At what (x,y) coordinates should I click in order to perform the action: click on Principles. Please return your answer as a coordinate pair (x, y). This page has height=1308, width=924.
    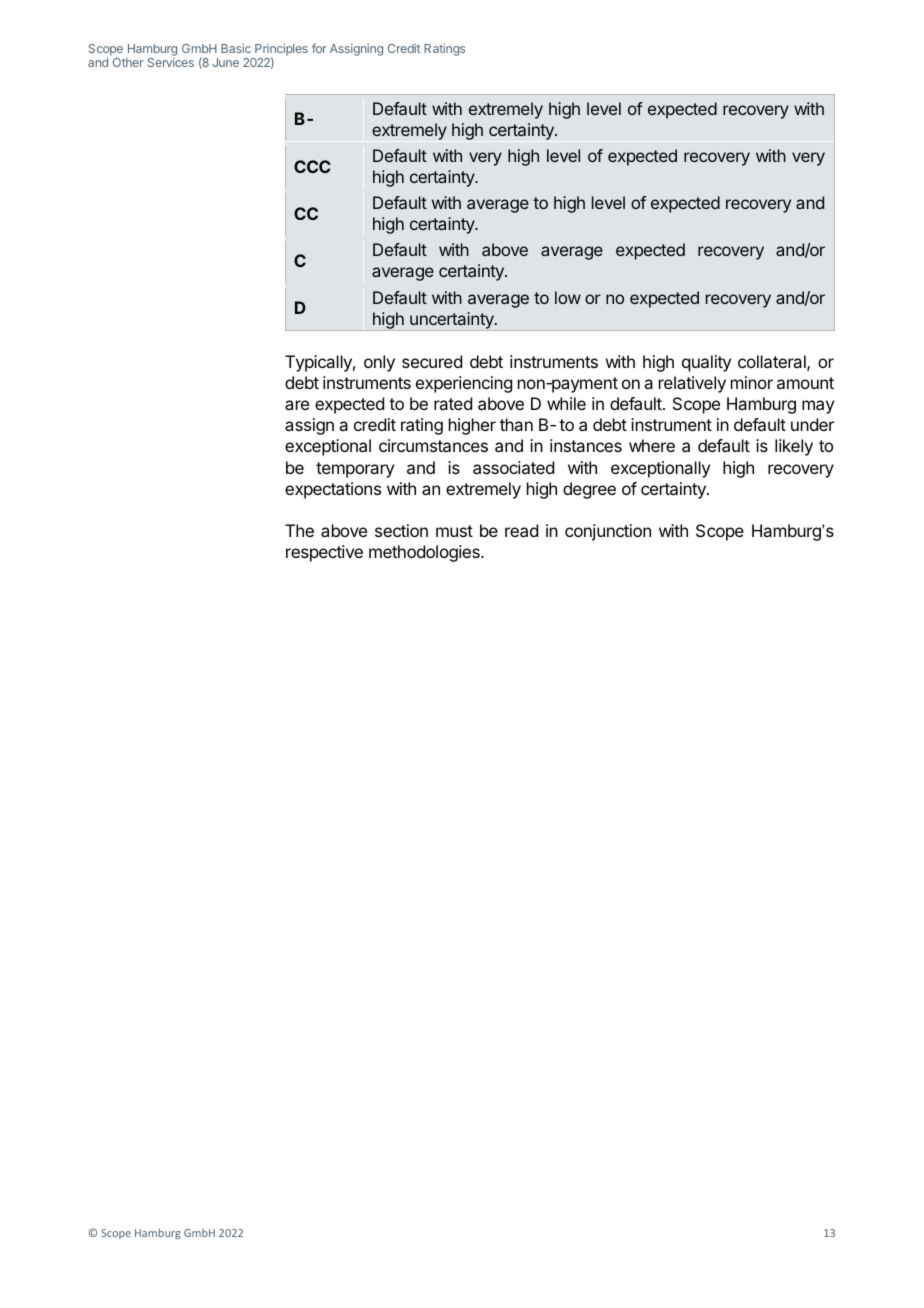
    Looking at the image, I should click on (280, 51).
